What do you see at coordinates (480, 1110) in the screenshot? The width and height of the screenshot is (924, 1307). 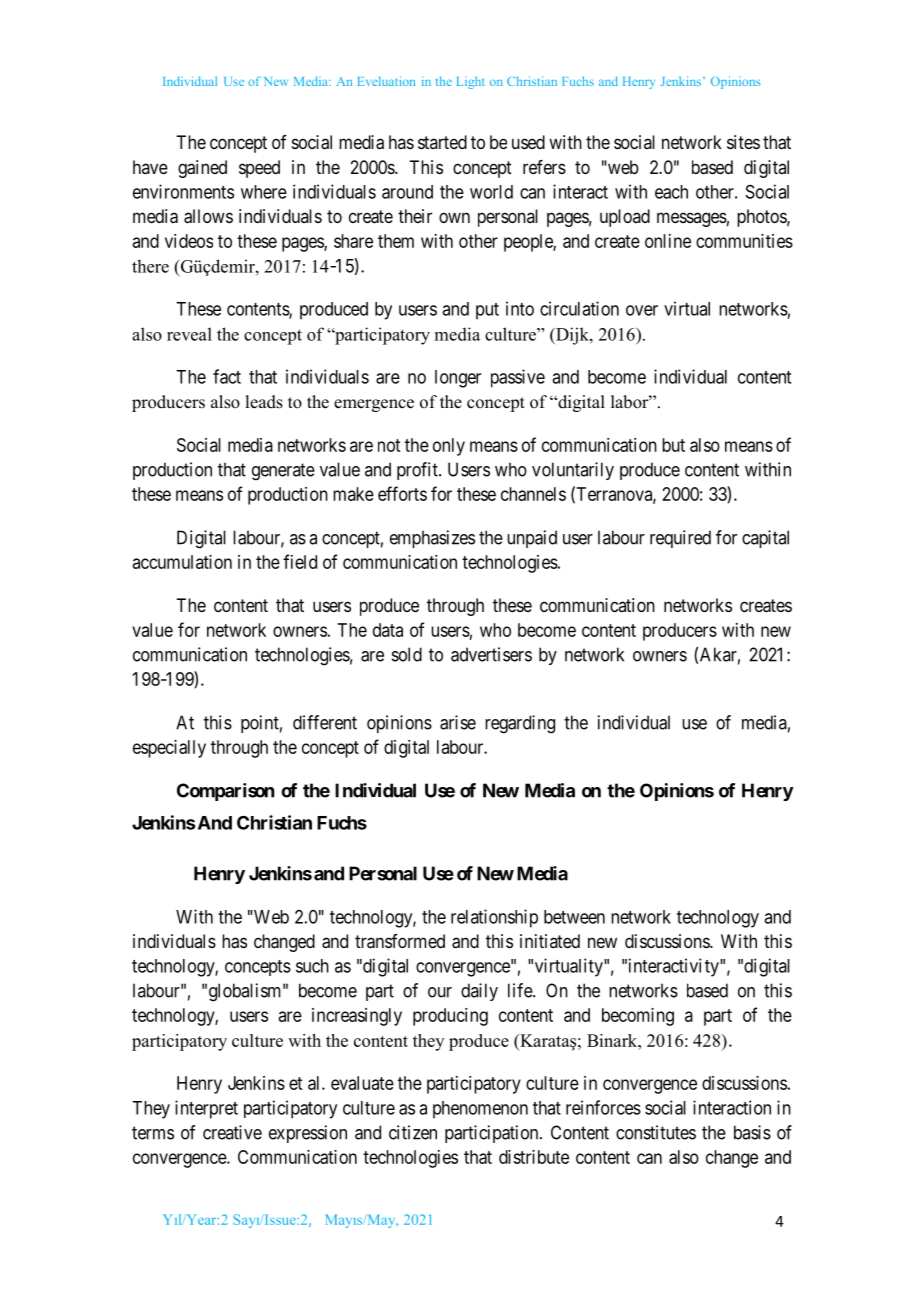 I see `phenomenon` at bounding box center [480, 1110].
